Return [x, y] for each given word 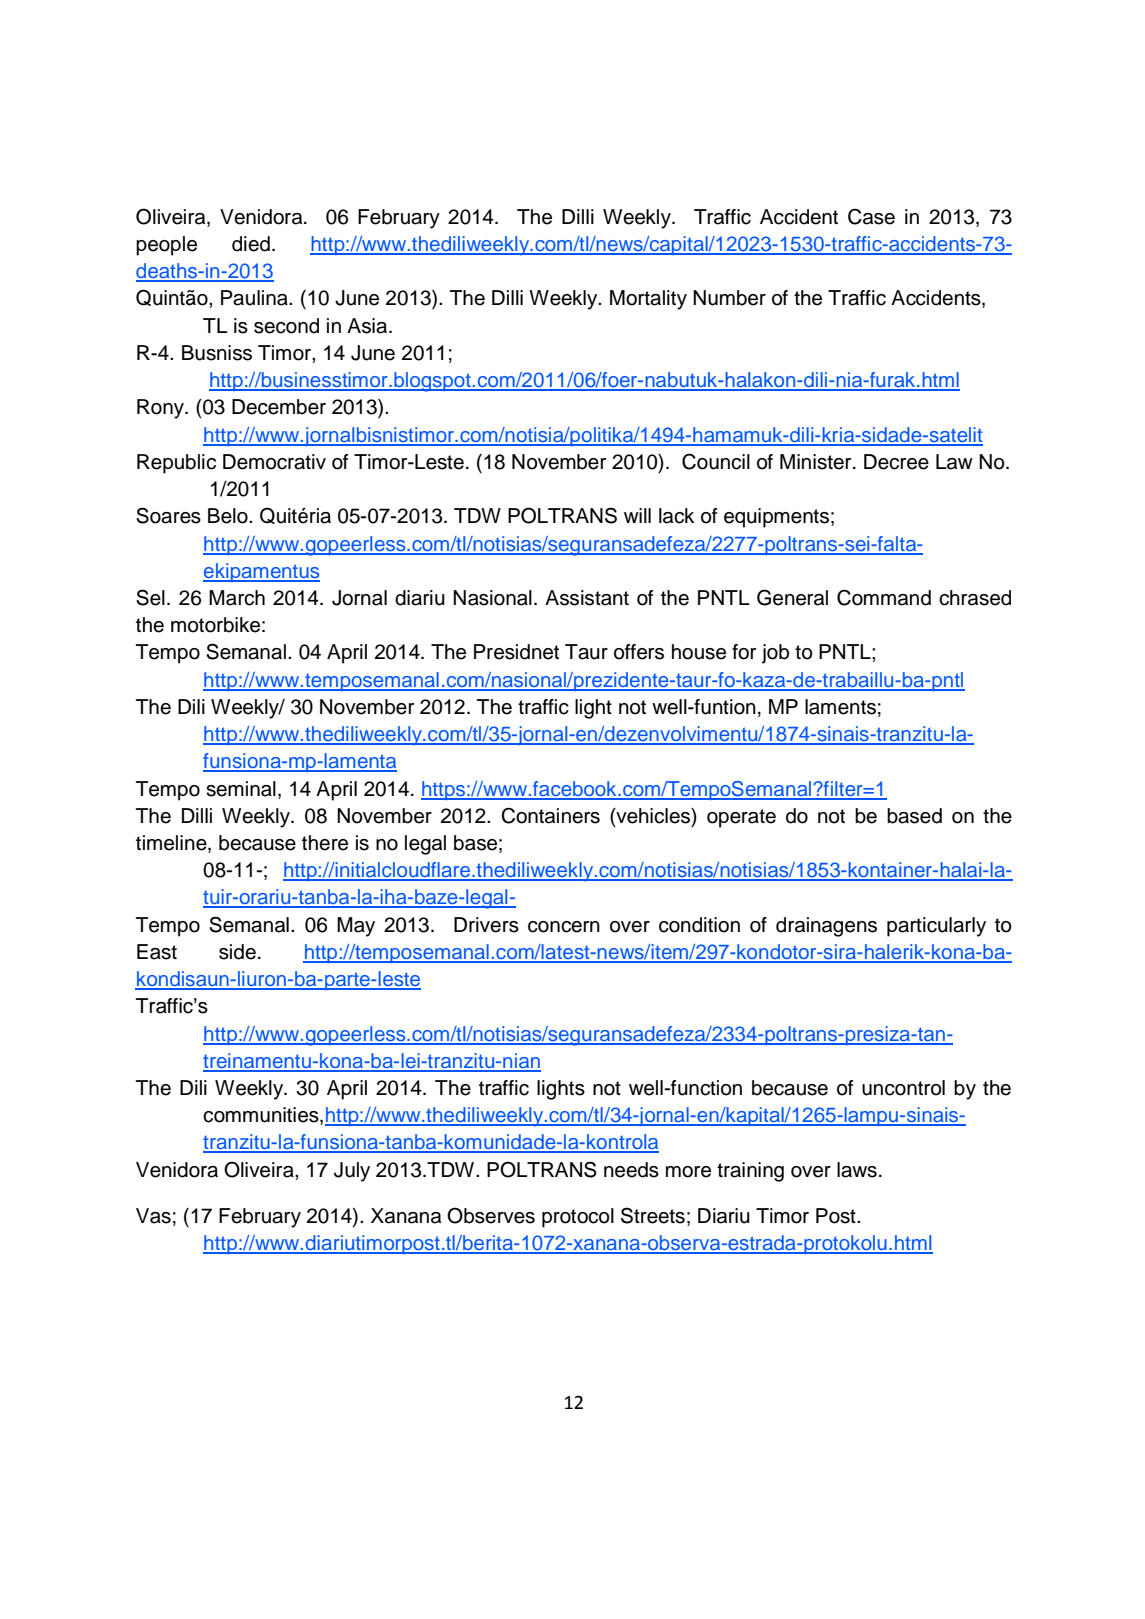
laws [857, 1170]
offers [639, 652]
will [637, 515]
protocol [578, 1218]
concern [564, 927]
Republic [176, 464]
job [775, 654]
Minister [817, 462]
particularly [936, 927]
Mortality [648, 300]
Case [871, 216]
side [237, 952]
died [251, 244]
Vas [153, 1216]
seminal [241, 789]
